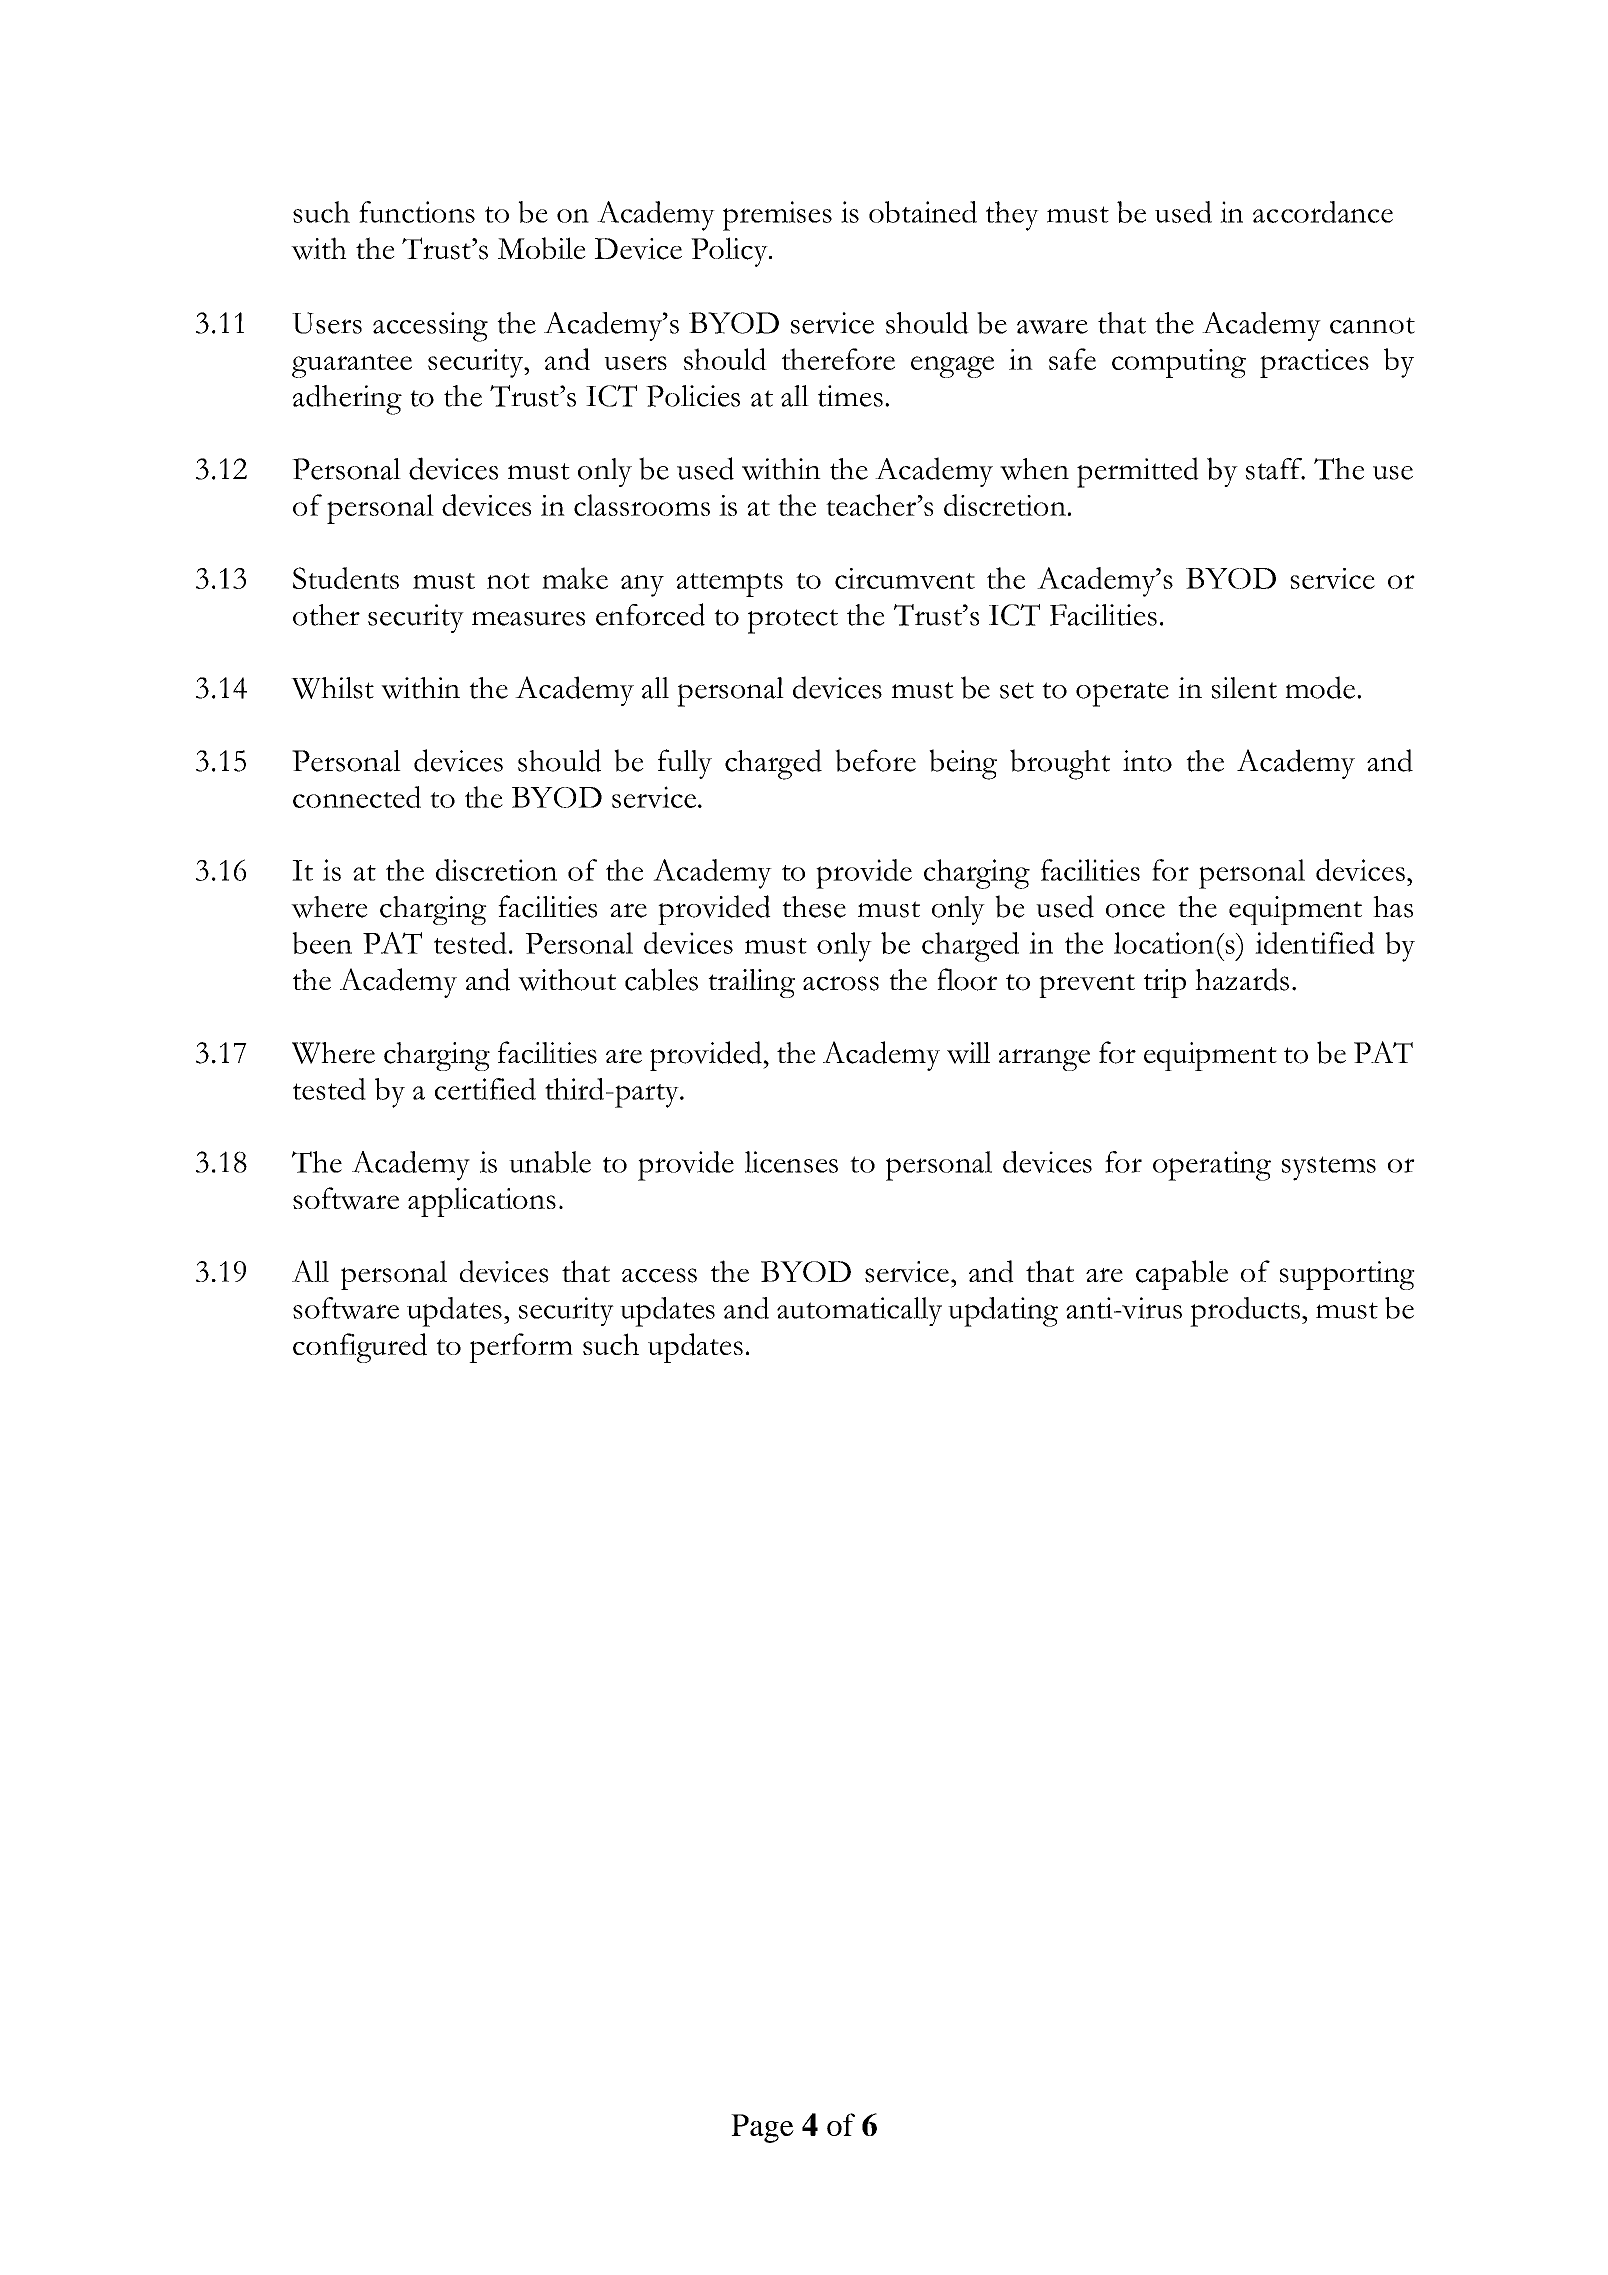  Describe the element at coordinates (332, 688) in the screenshot. I see `Whilst` at that location.
